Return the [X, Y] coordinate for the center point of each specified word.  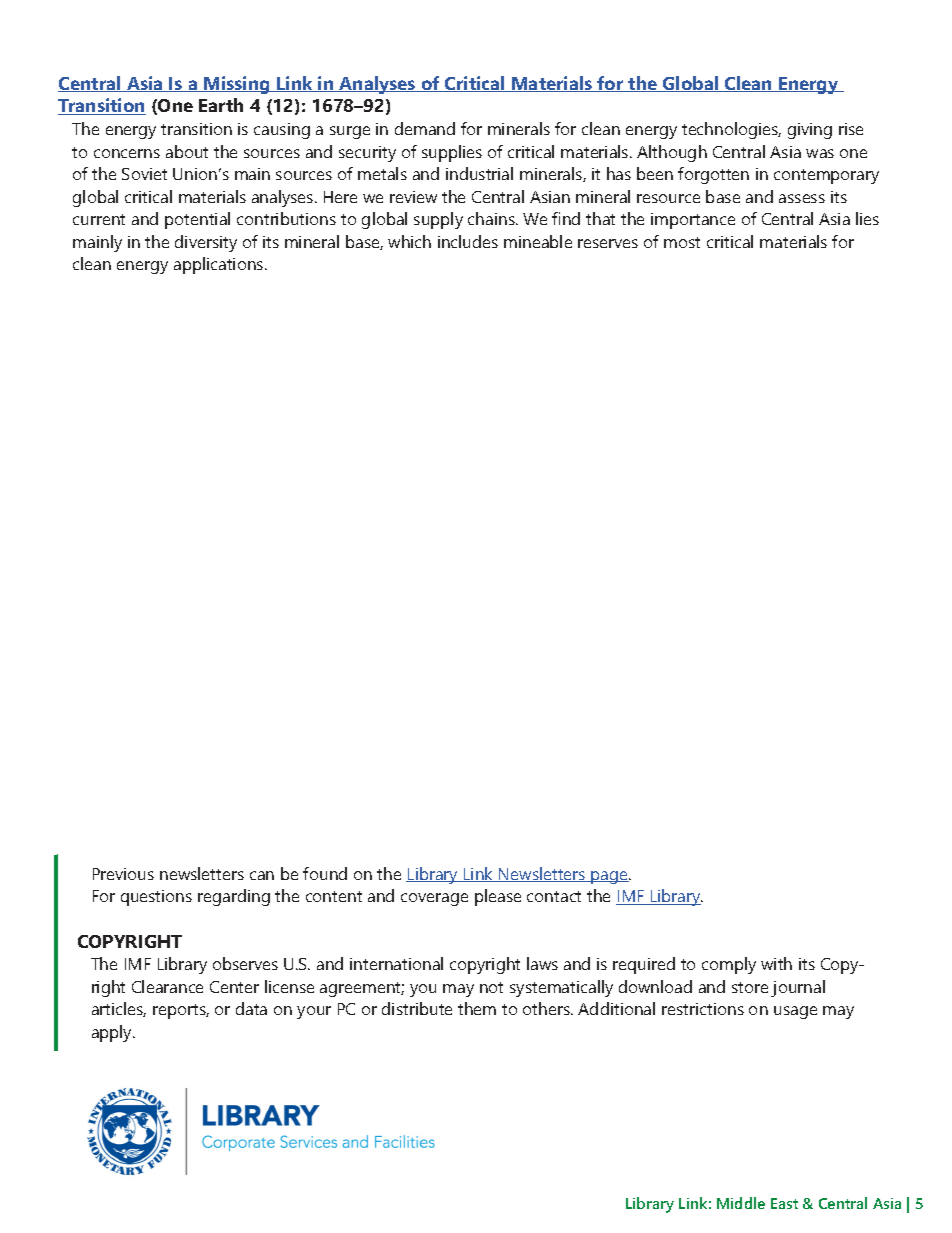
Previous [123, 874]
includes [468, 241]
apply [113, 1033]
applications [220, 265]
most [682, 242]
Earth [221, 105]
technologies [731, 130]
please [498, 897]
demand [425, 128]
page [610, 877]
